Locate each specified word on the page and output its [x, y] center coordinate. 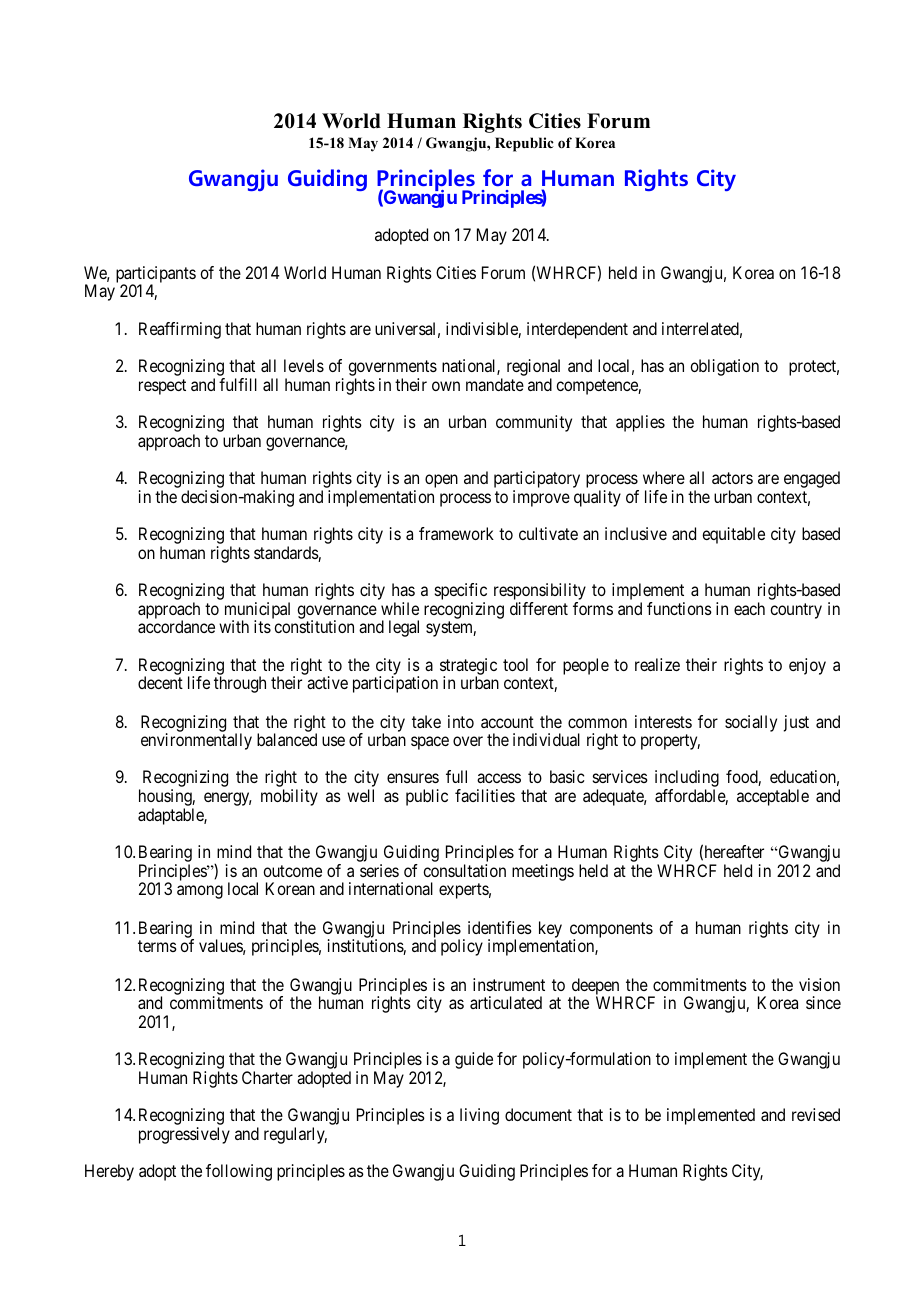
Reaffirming [180, 330]
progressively [184, 1135]
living [479, 1116]
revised [816, 1114]
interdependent [577, 330]
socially [751, 723]
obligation [724, 367]
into [461, 721]
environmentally [196, 741]
